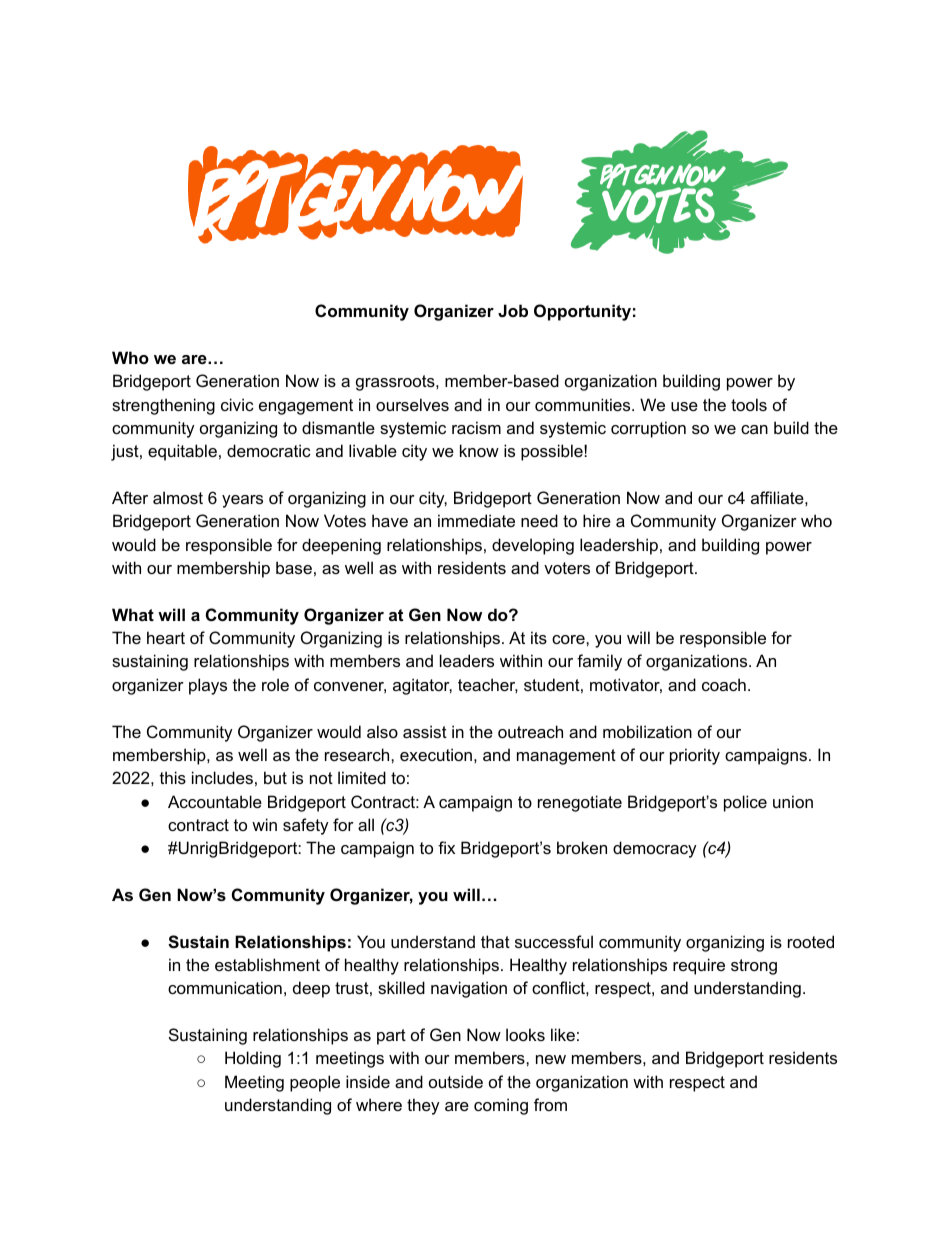  What do you see at coordinates (513, 310) in the document?
I see `Job` at bounding box center [513, 310].
